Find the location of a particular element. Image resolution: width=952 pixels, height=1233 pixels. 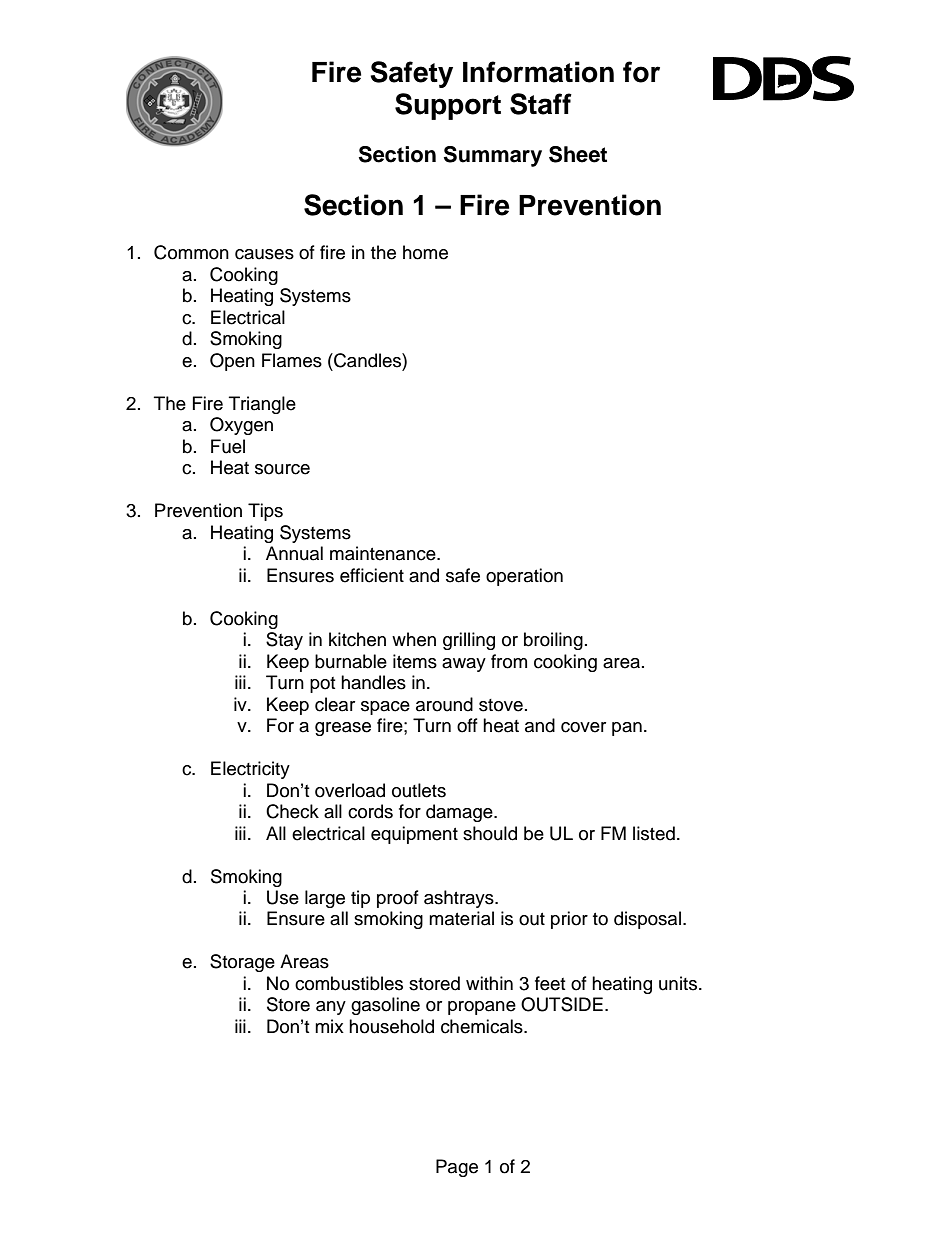

Check is located at coordinates (292, 811).
